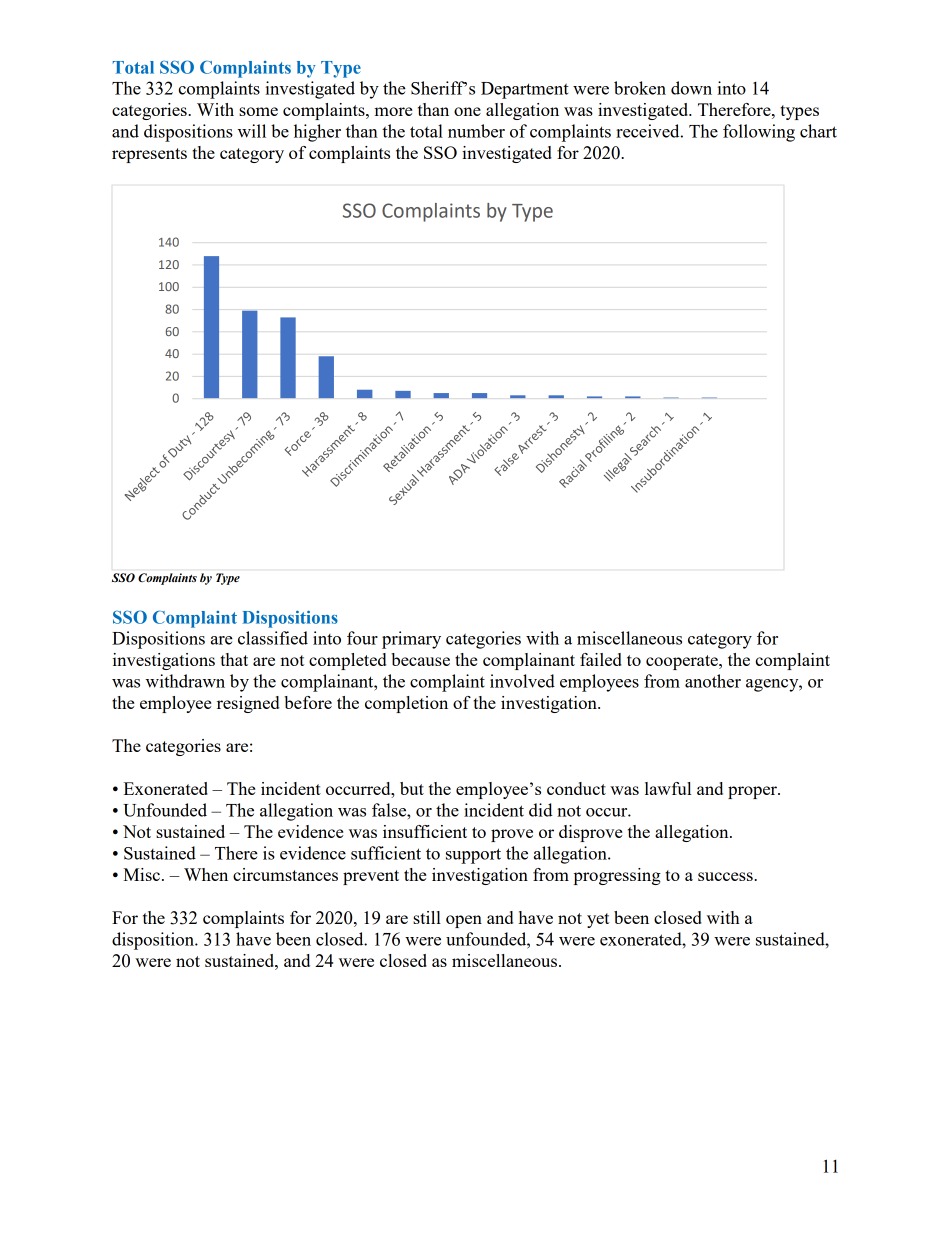  What do you see at coordinates (759, 133) in the document?
I see `following` at bounding box center [759, 133].
